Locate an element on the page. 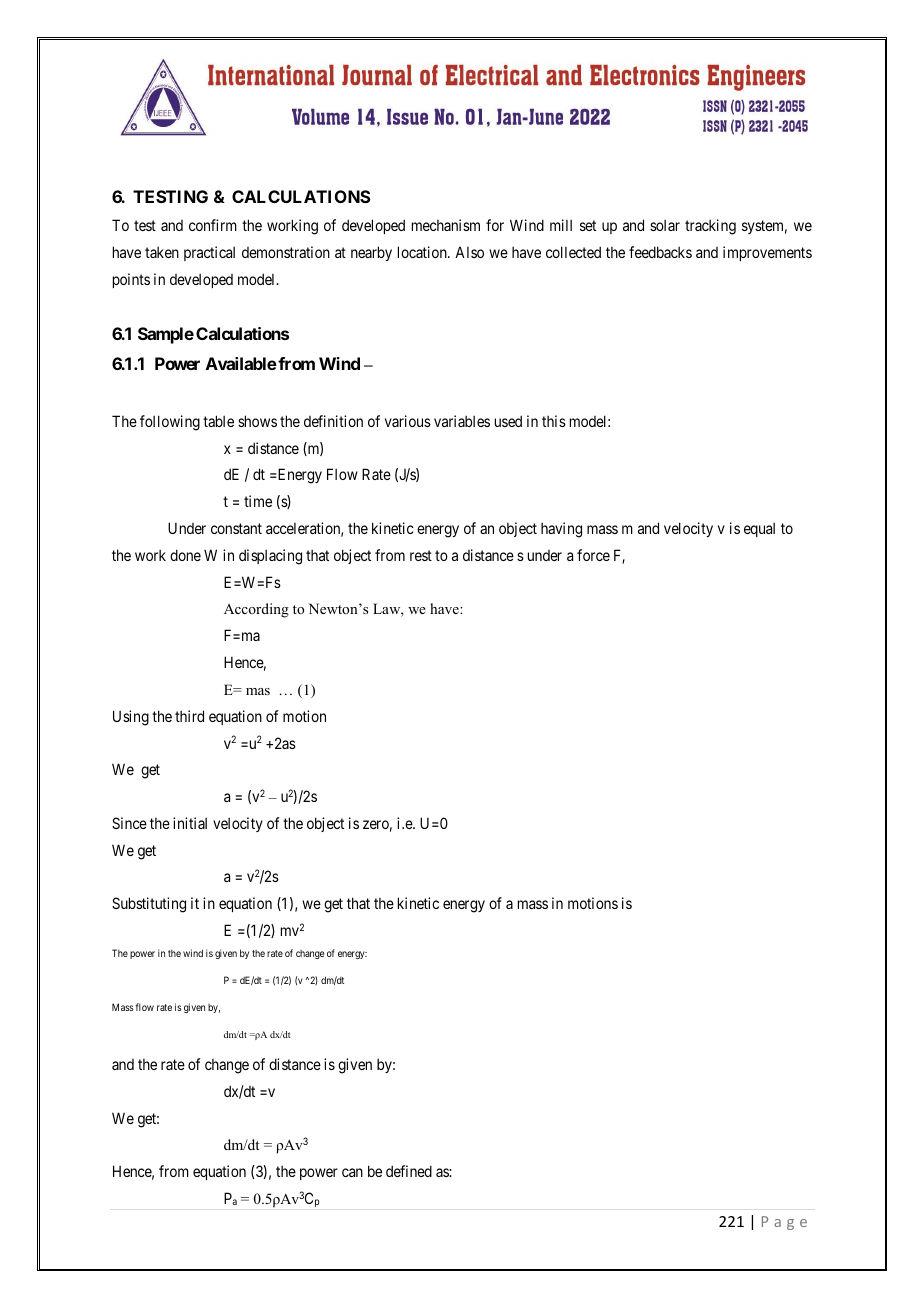  feedbacks is located at coordinates (660, 252).
